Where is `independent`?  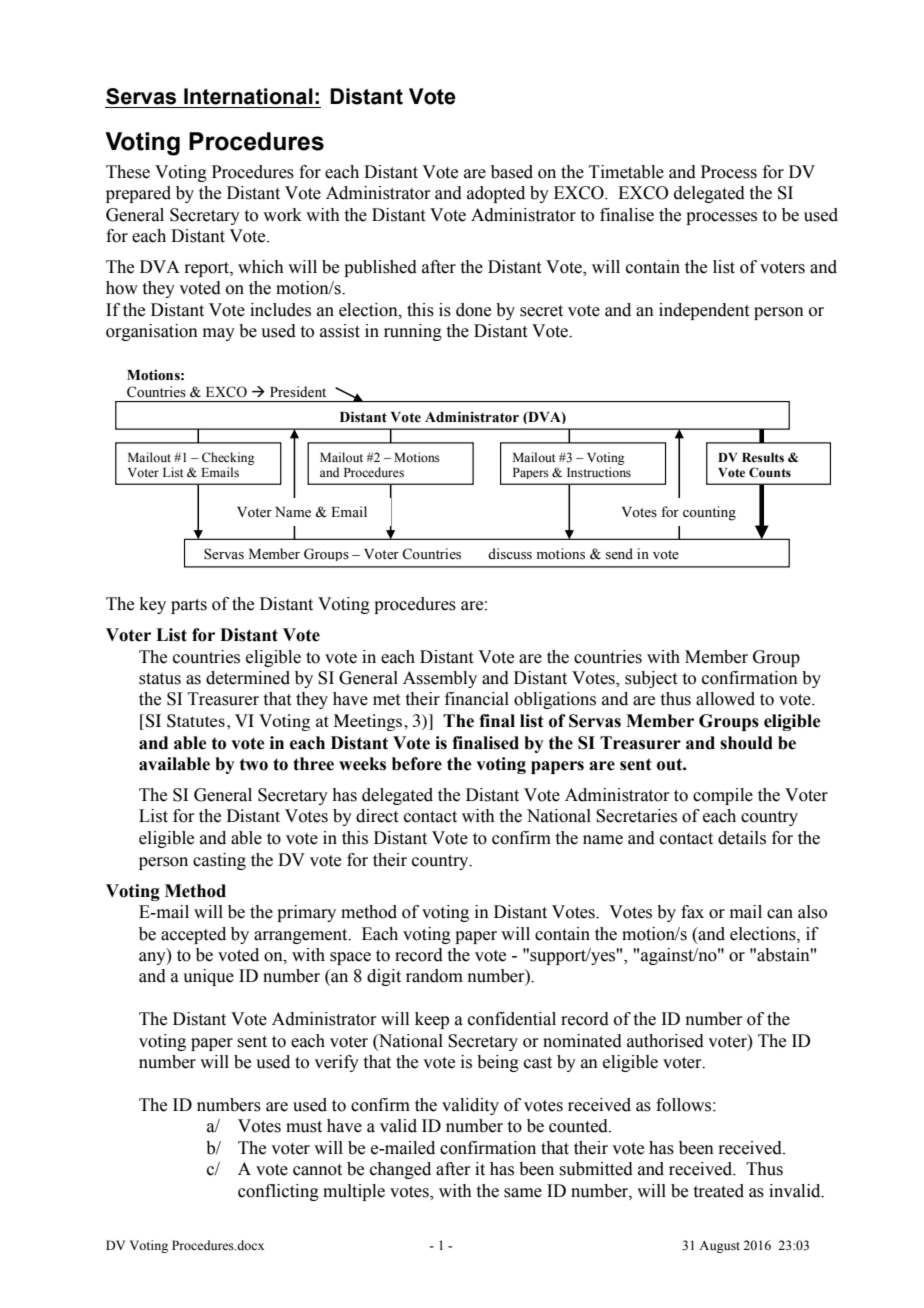 independent is located at coordinates (704, 311).
